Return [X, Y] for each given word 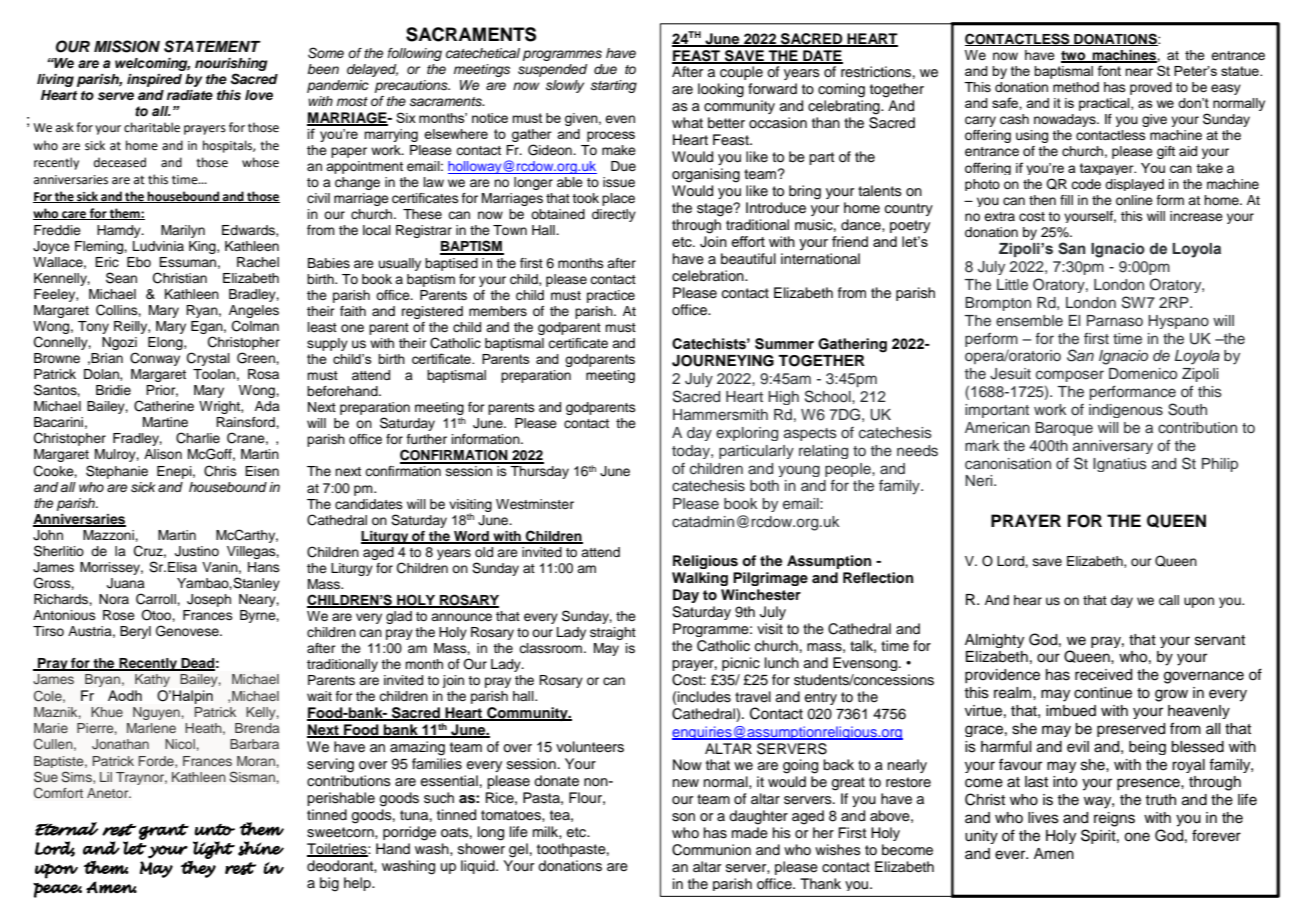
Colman [255, 326]
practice [611, 296]
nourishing [231, 64]
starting [614, 86]
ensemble [1029, 321]
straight [613, 633]
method [1076, 87]
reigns [1114, 819]
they [198, 869]
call [1169, 600]
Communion [711, 850]
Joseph [209, 600]
